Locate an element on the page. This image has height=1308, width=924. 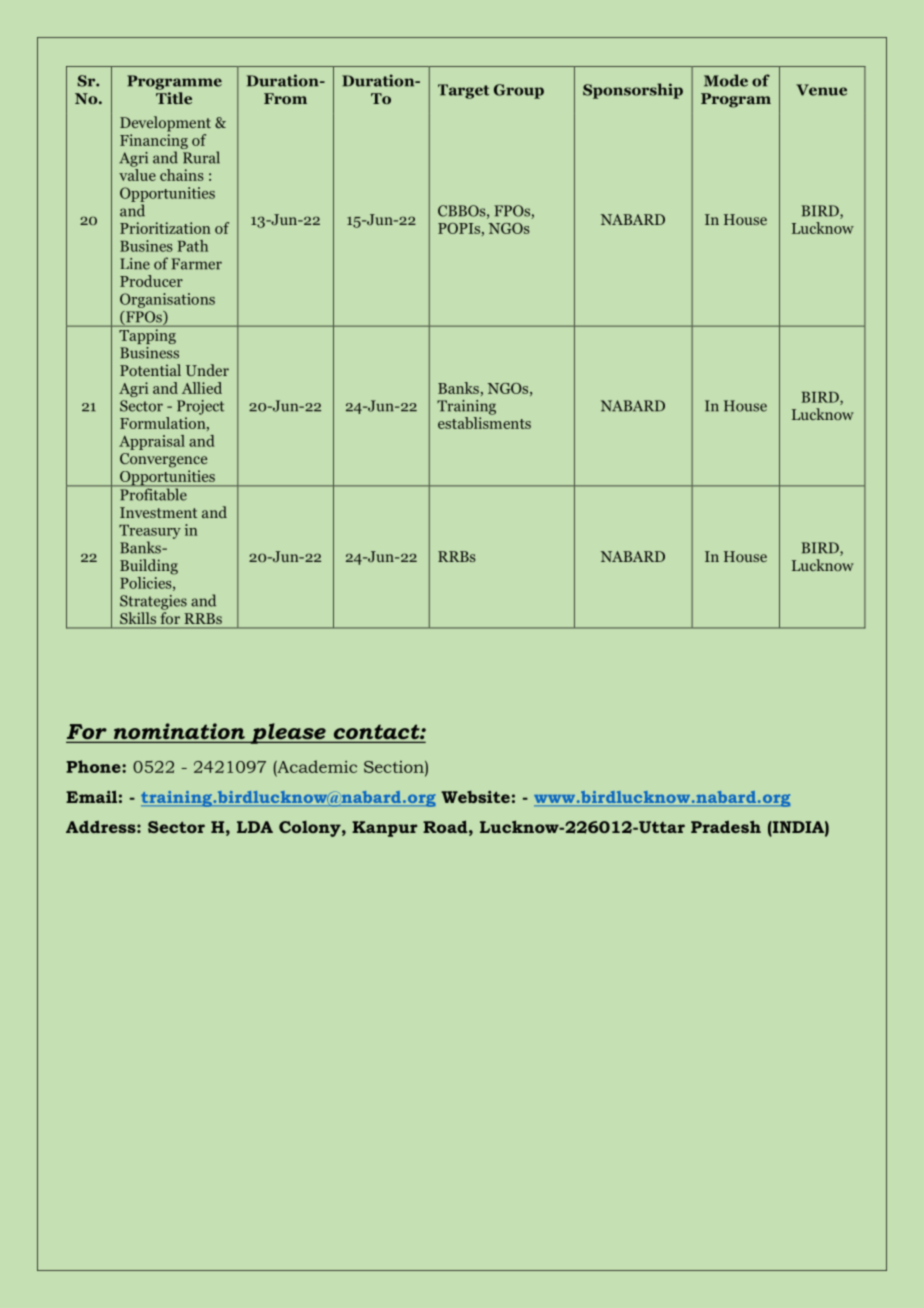
Title is located at coordinates (174, 98).
